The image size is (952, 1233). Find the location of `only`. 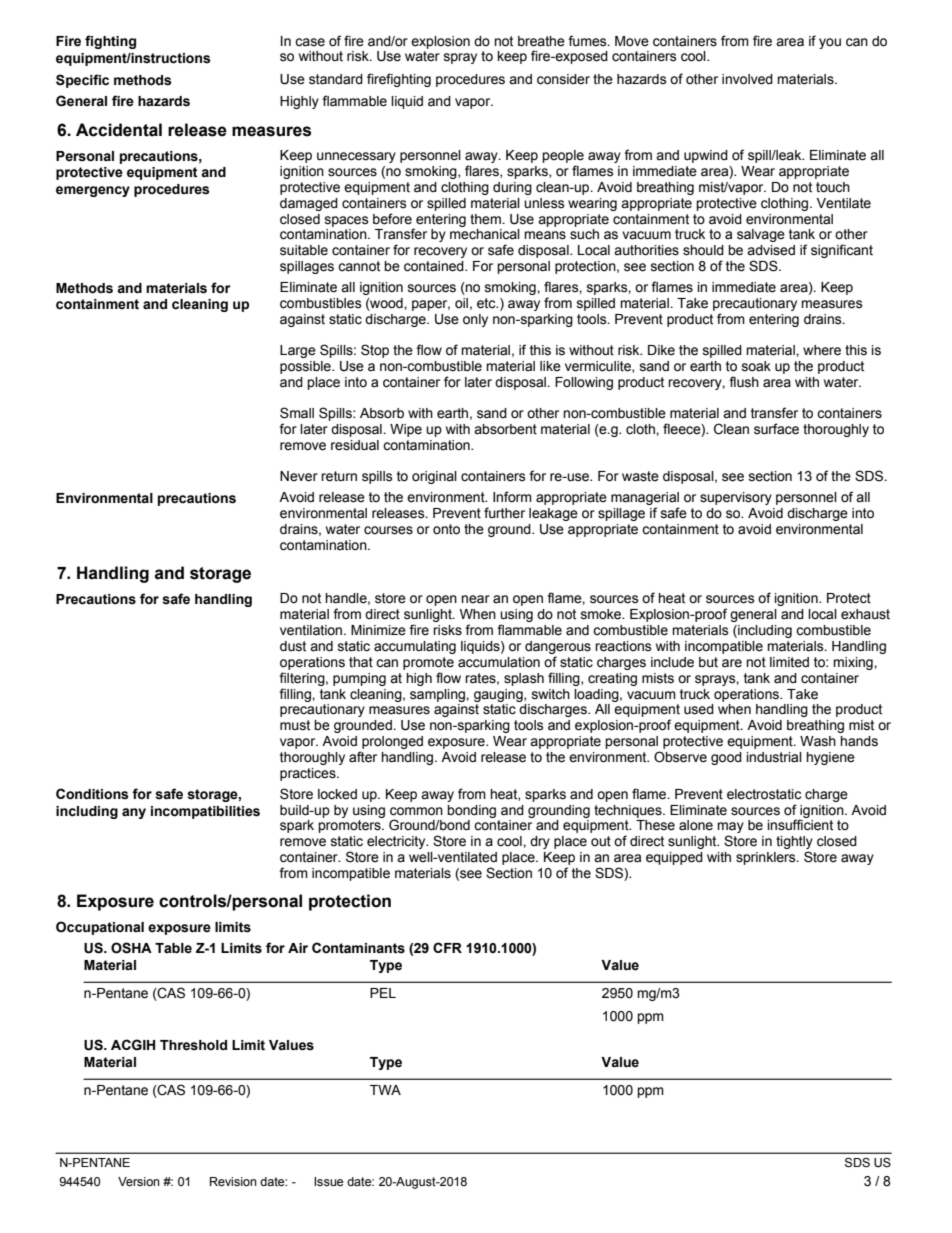

only is located at coordinates (475, 320).
